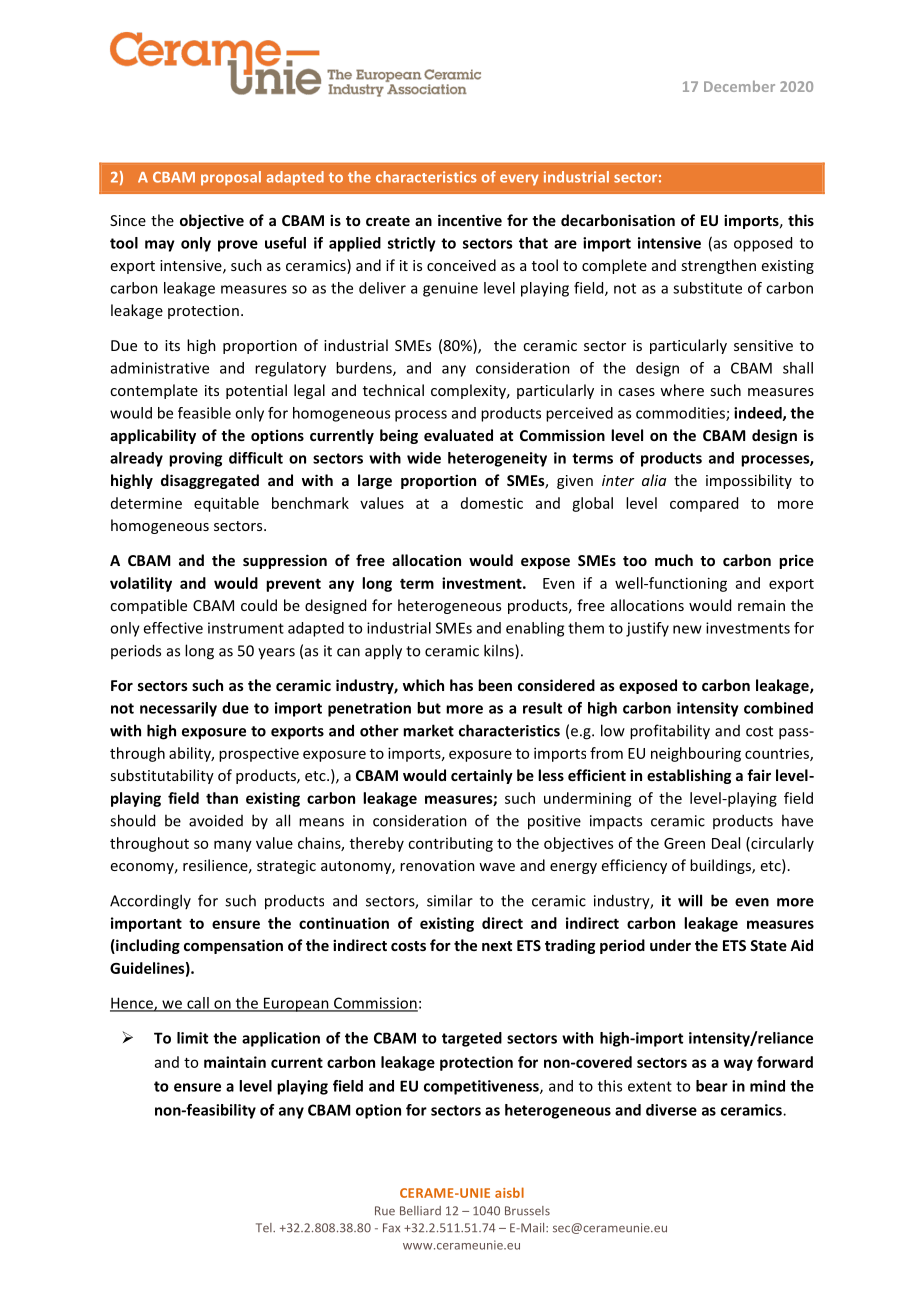  Describe the element at coordinates (160, 368) in the screenshot. I see `administrative` at that location.
